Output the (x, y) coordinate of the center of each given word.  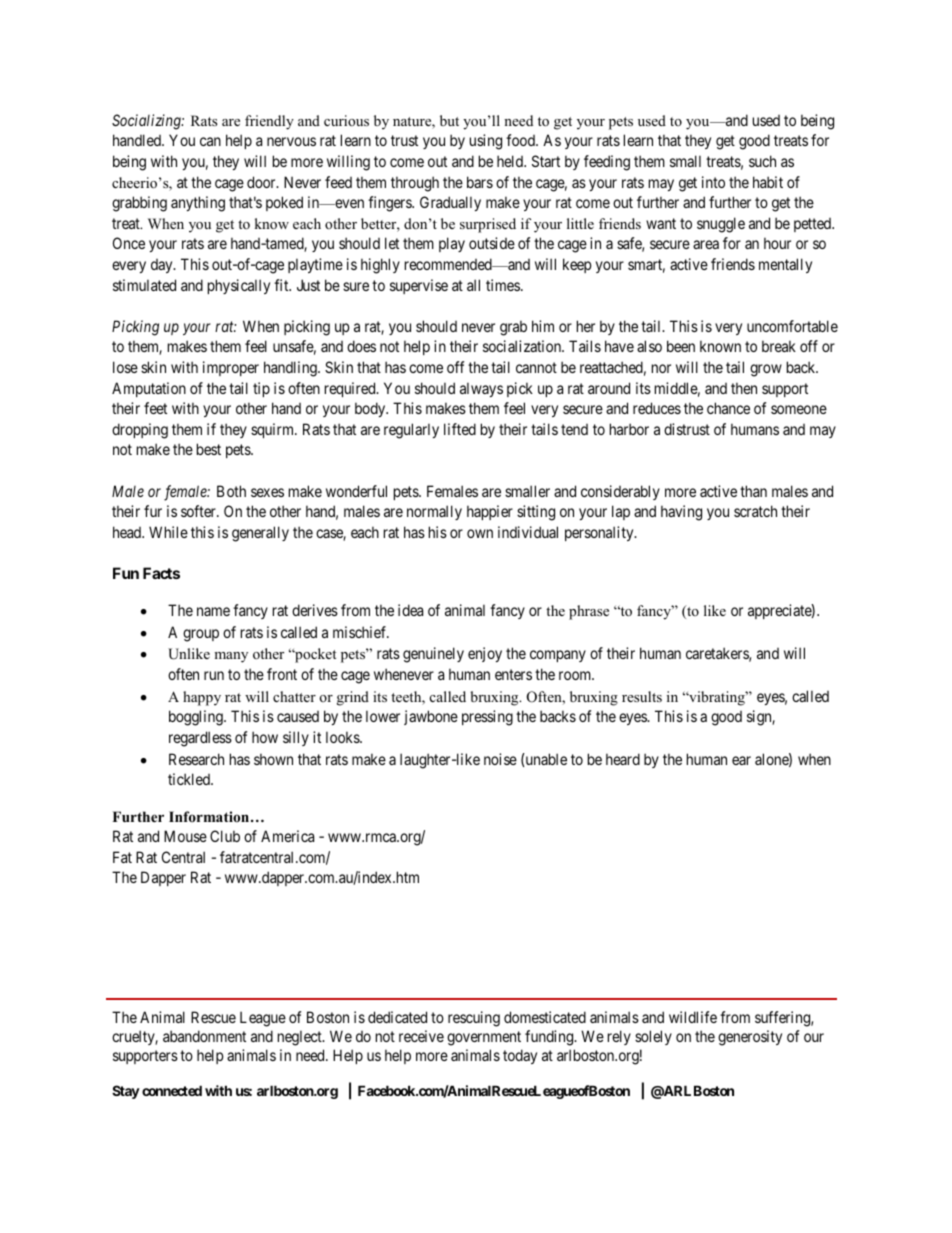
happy (202, 698)
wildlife (693, 1017)
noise (500, 759)
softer (199, 511)
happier (490, 512)
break (779, 346)
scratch (755, 511)
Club (225, 836)
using (486, 142)
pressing (487, 718)
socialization (523, 346)
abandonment (204, 1036)
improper (231, 368)
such (762, 161)
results (642, 696)
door (262, 182)
